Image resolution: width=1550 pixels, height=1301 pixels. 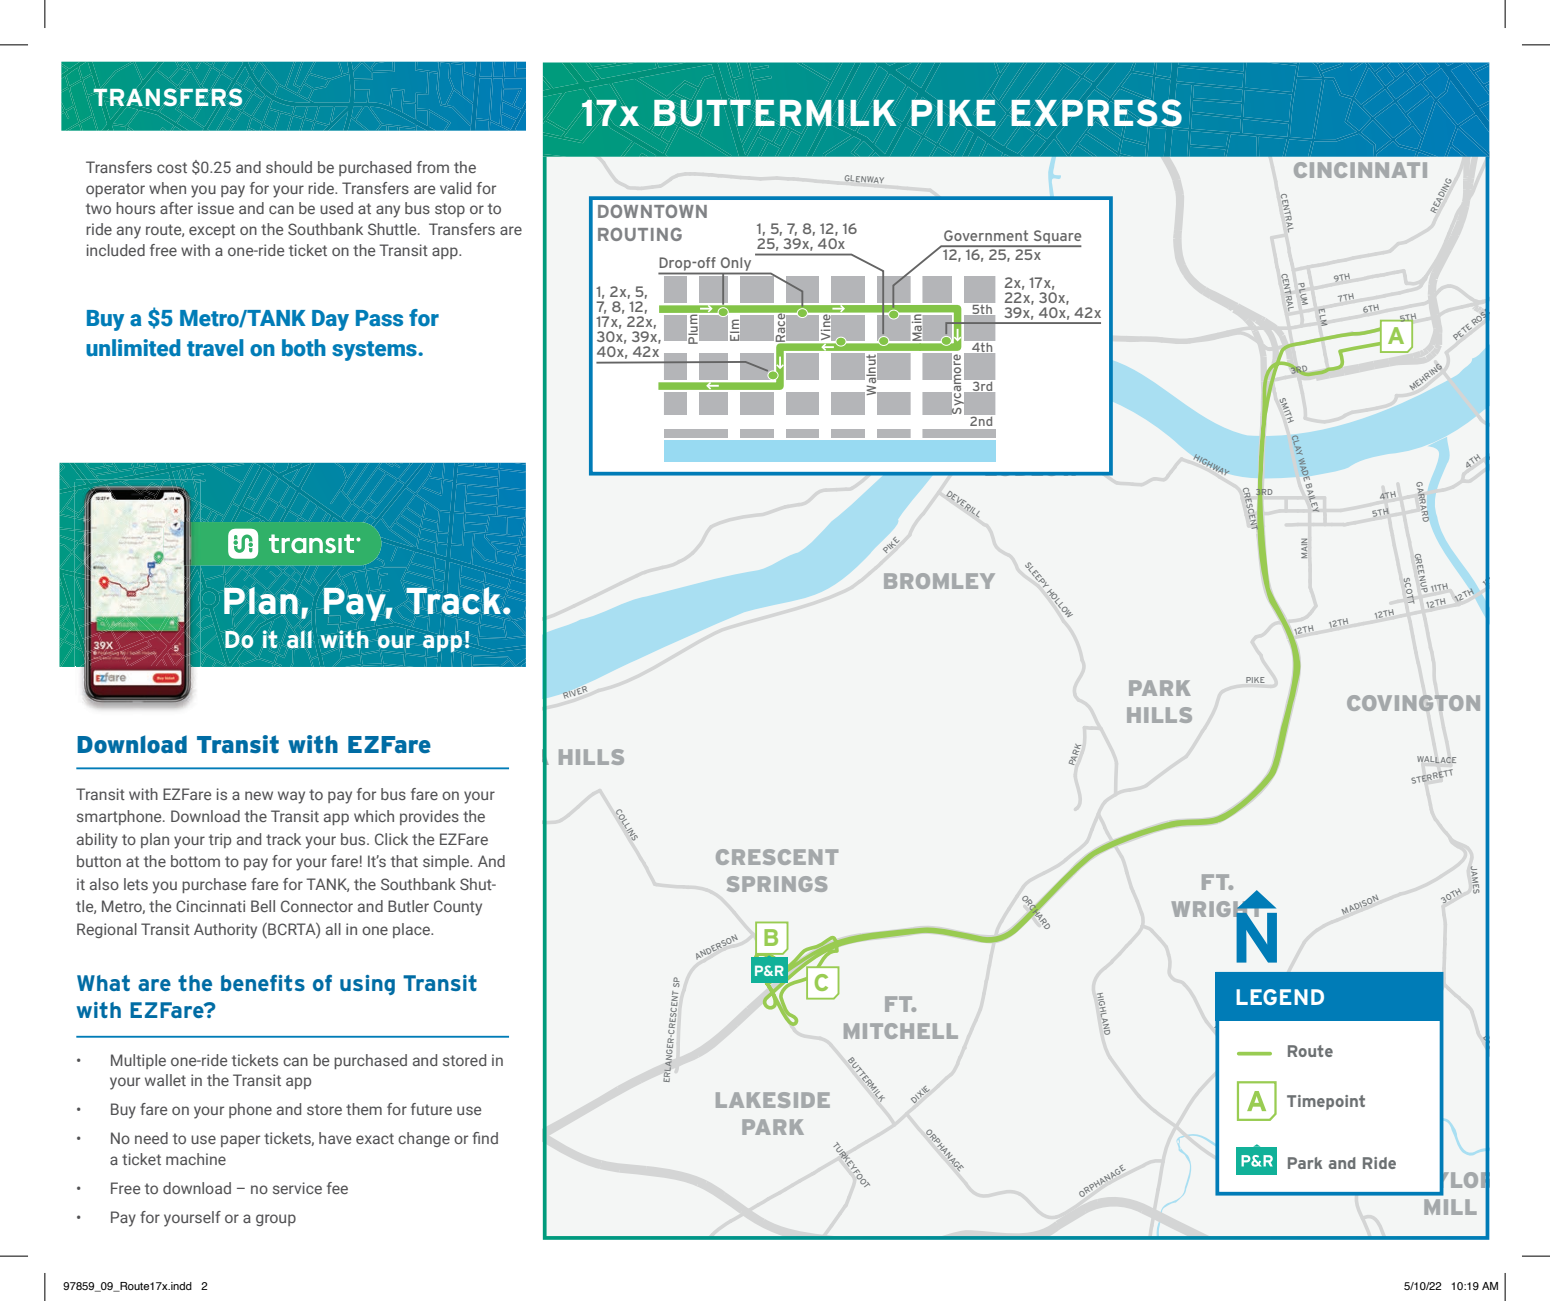 What do you see at coordinates (777, 884) in the page?
I see `SPRINGS` at bounding box center [777, 884].
